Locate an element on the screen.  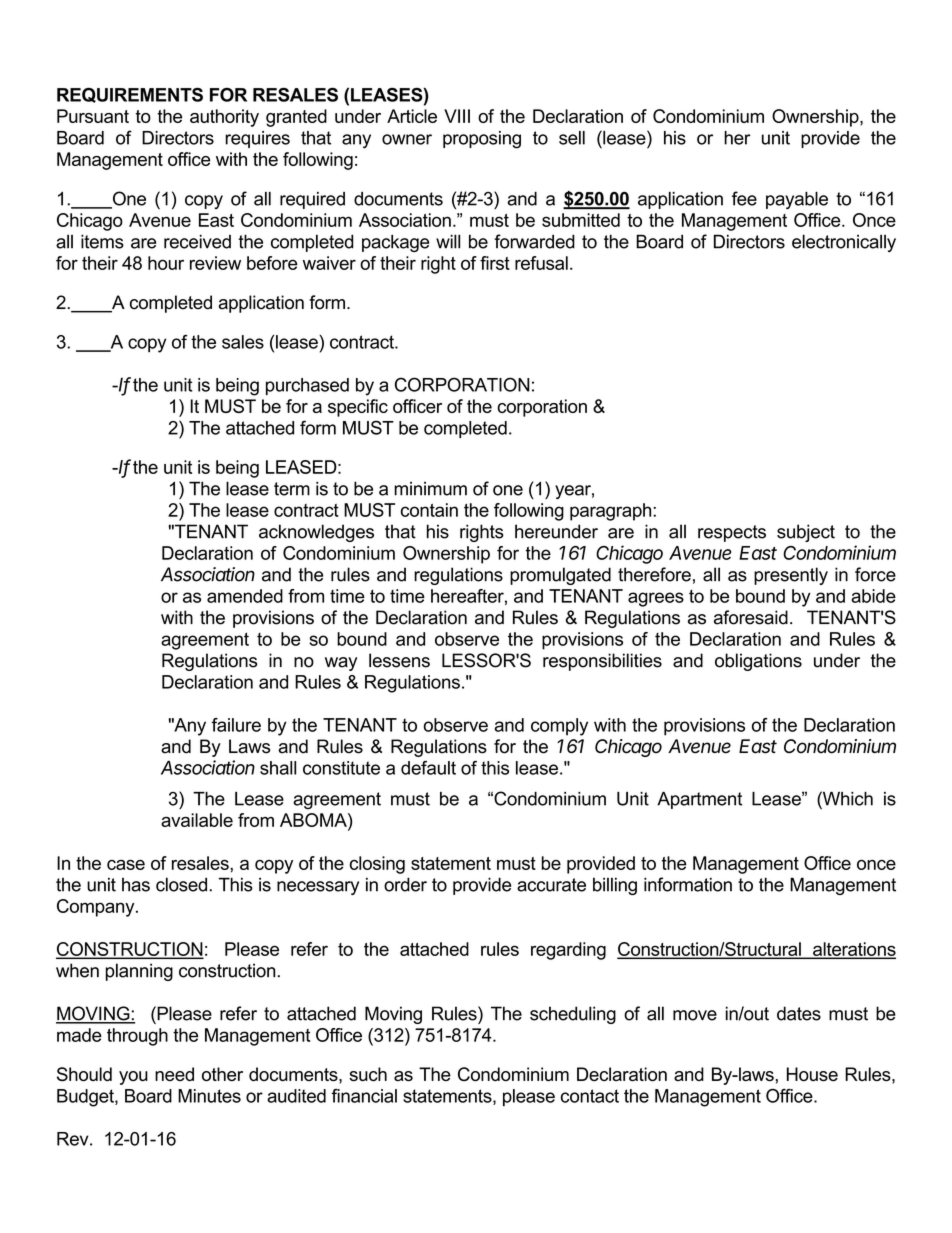
need is located at coordinates (174, 1074).
